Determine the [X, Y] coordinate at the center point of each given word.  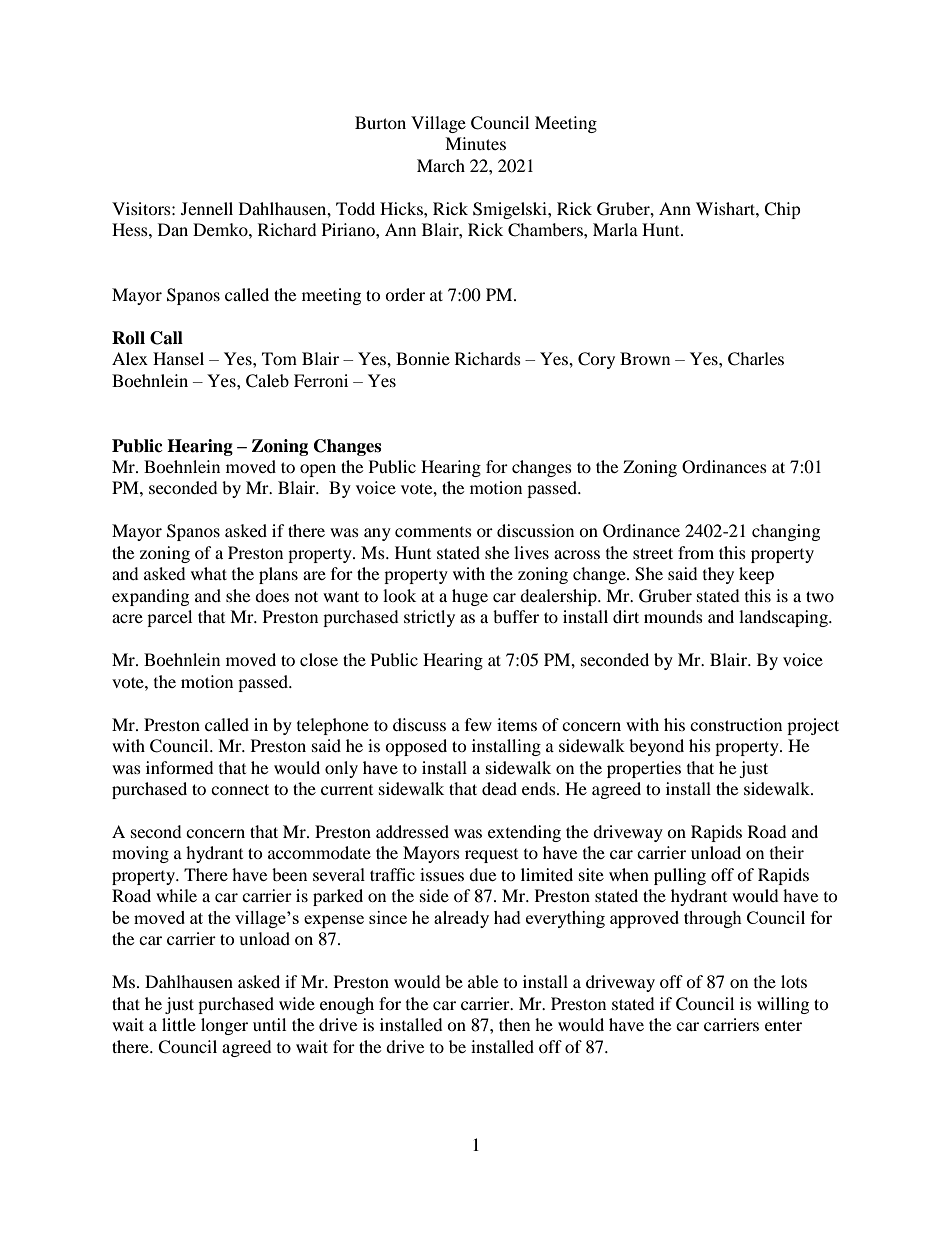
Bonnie [423, 358]
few [478, 724]
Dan [173, 229]
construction [736, 724]
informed [180, 767]
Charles [756, 359]
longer [224, 1026]
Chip [782, 210]
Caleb [267, 381]
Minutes [475, 143]
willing [783, 1005]
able [483, 981]
